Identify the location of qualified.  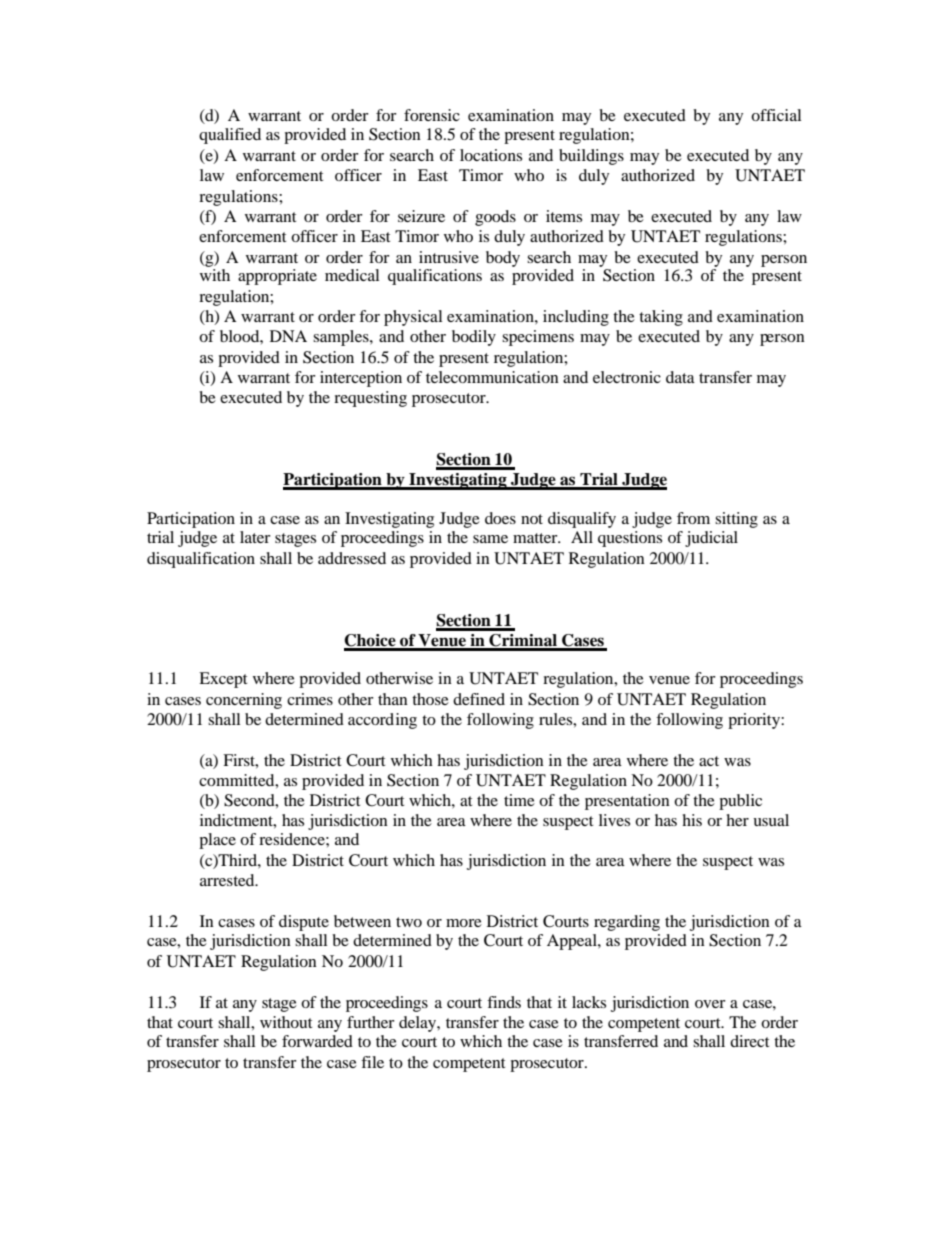
(230, 136).
